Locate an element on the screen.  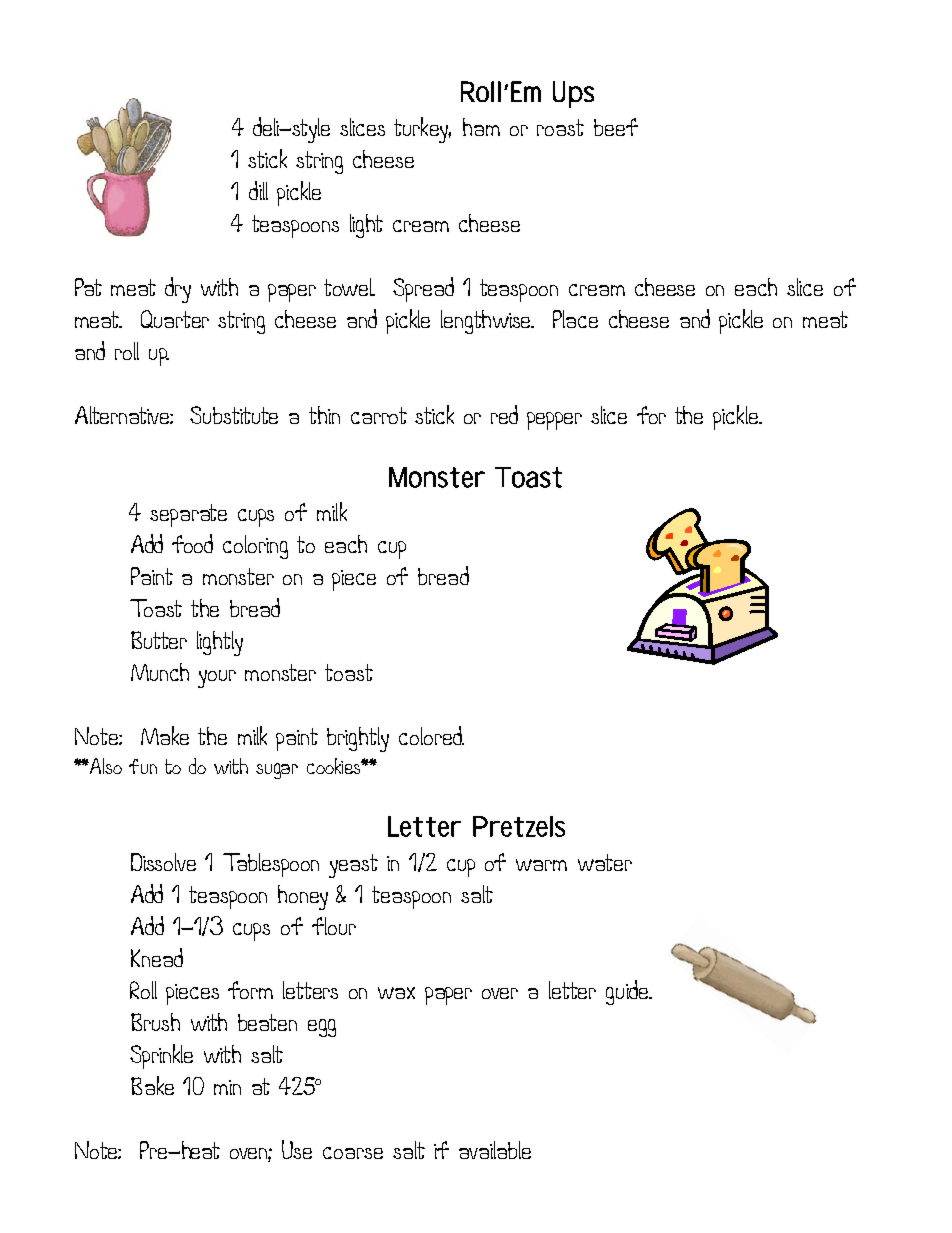
Munch is located at coordinates (160, 672).
